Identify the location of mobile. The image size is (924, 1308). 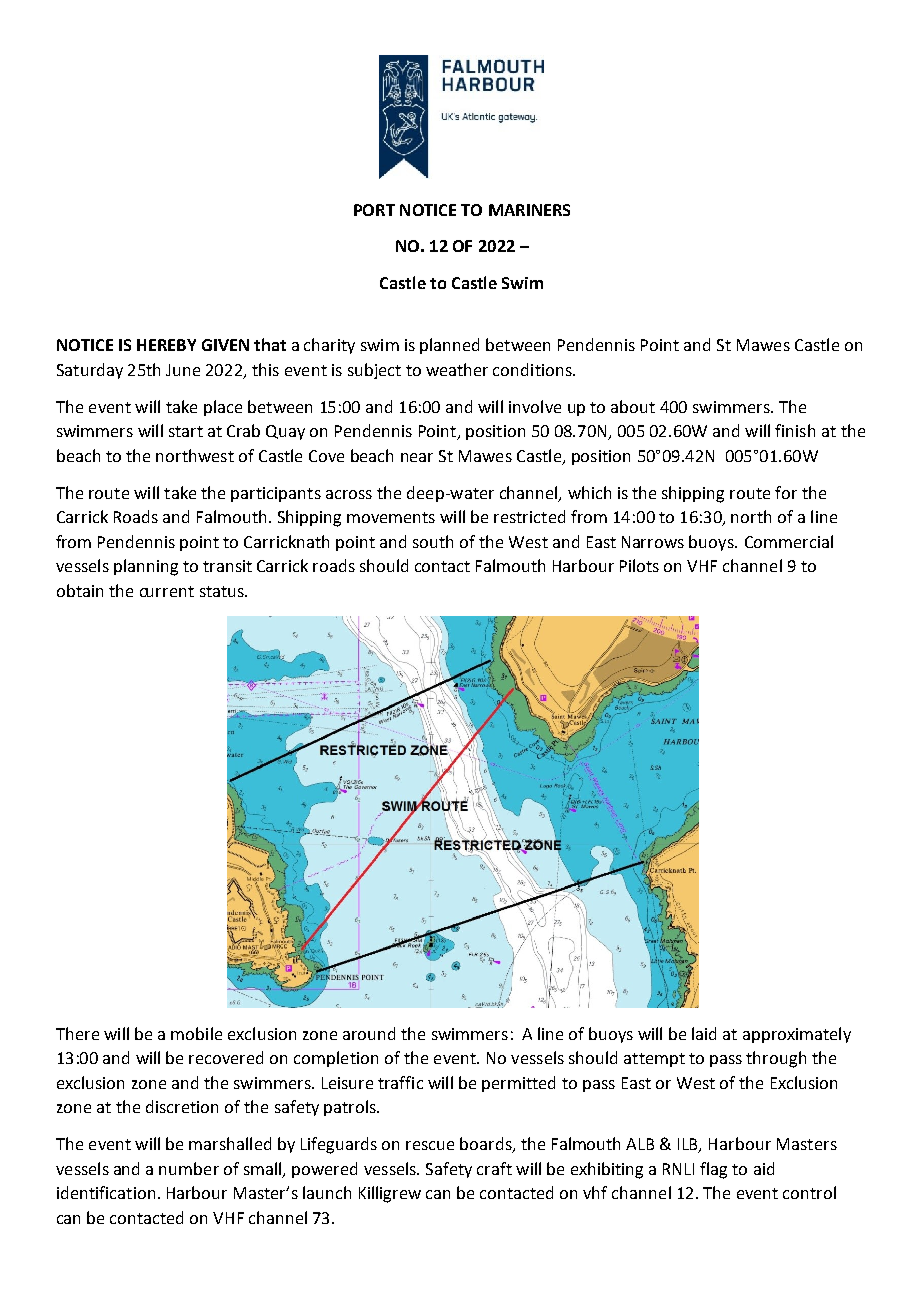
(196, 1033).
